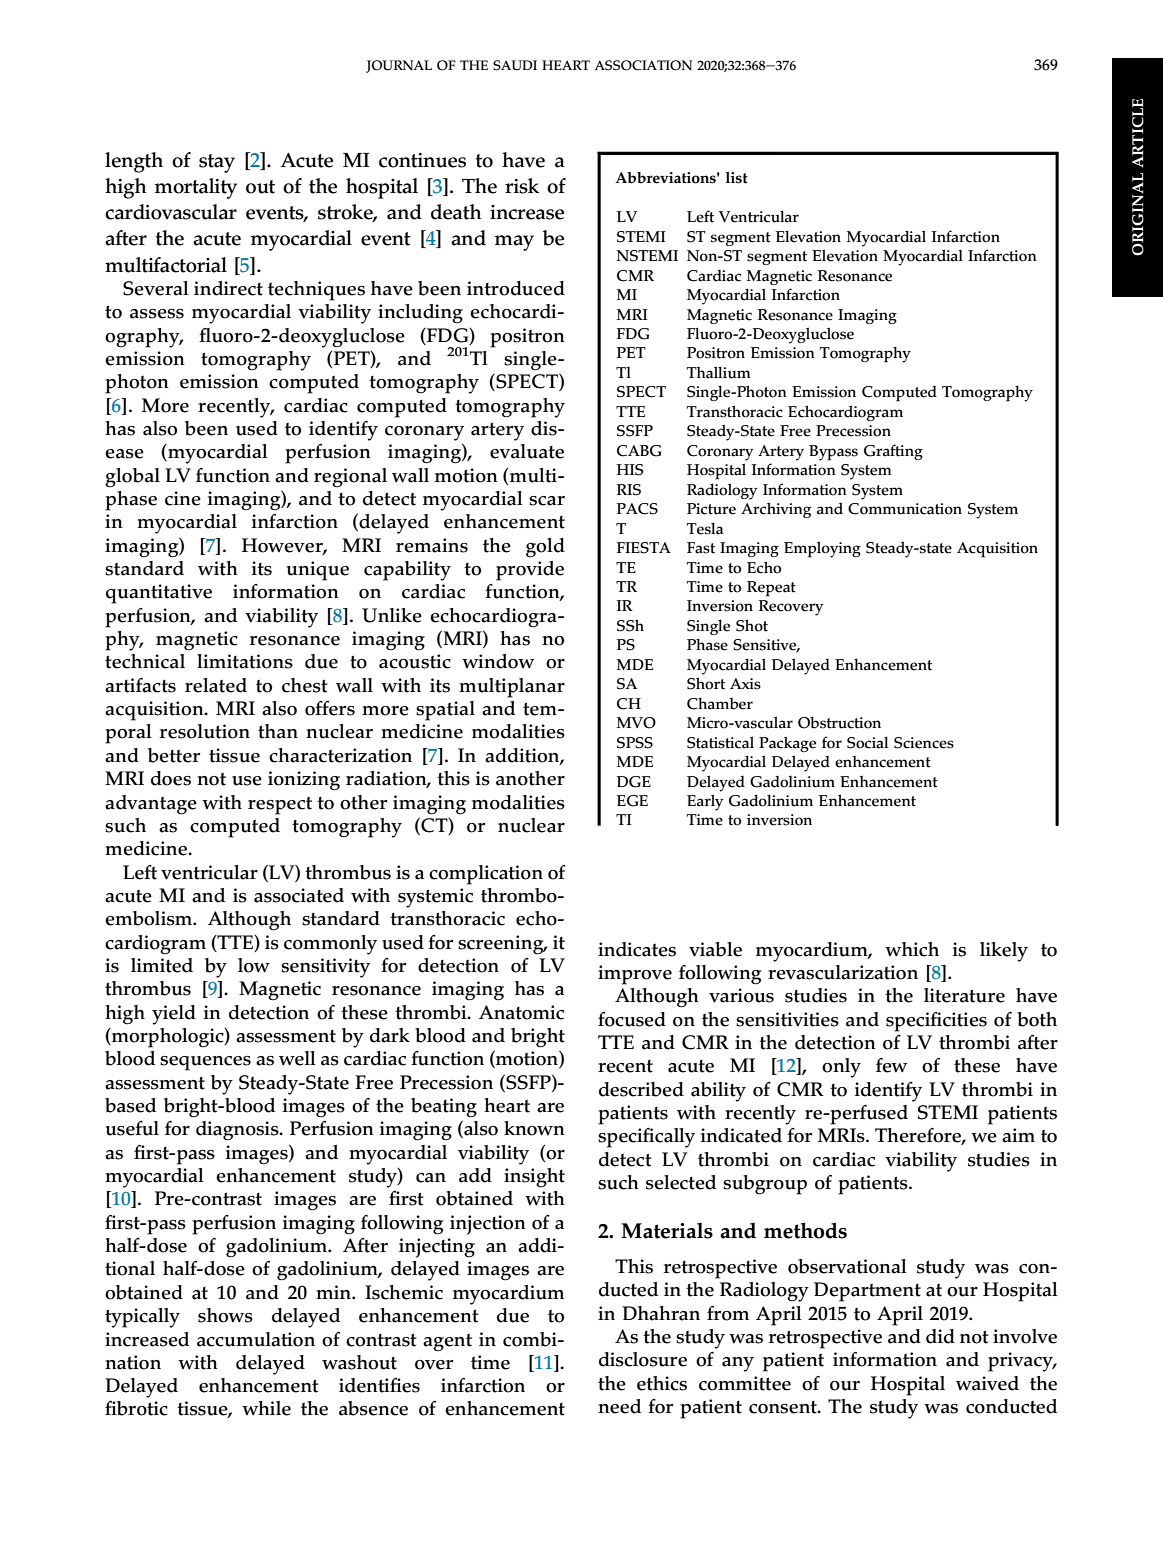  I want to click on disclosure, so click(643, 1359).
